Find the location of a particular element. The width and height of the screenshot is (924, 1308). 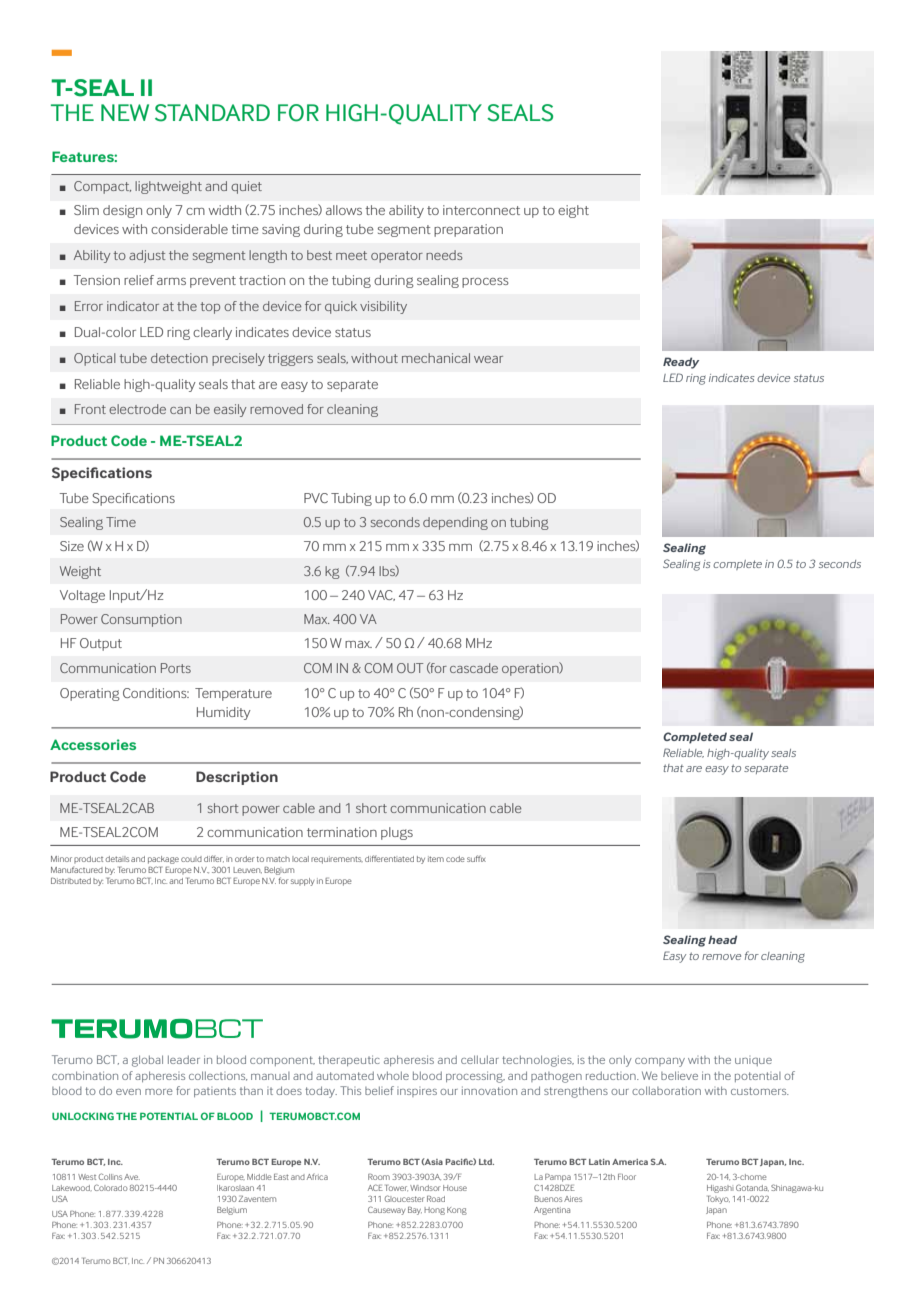

Ready is located at coordinates (681, 363).
